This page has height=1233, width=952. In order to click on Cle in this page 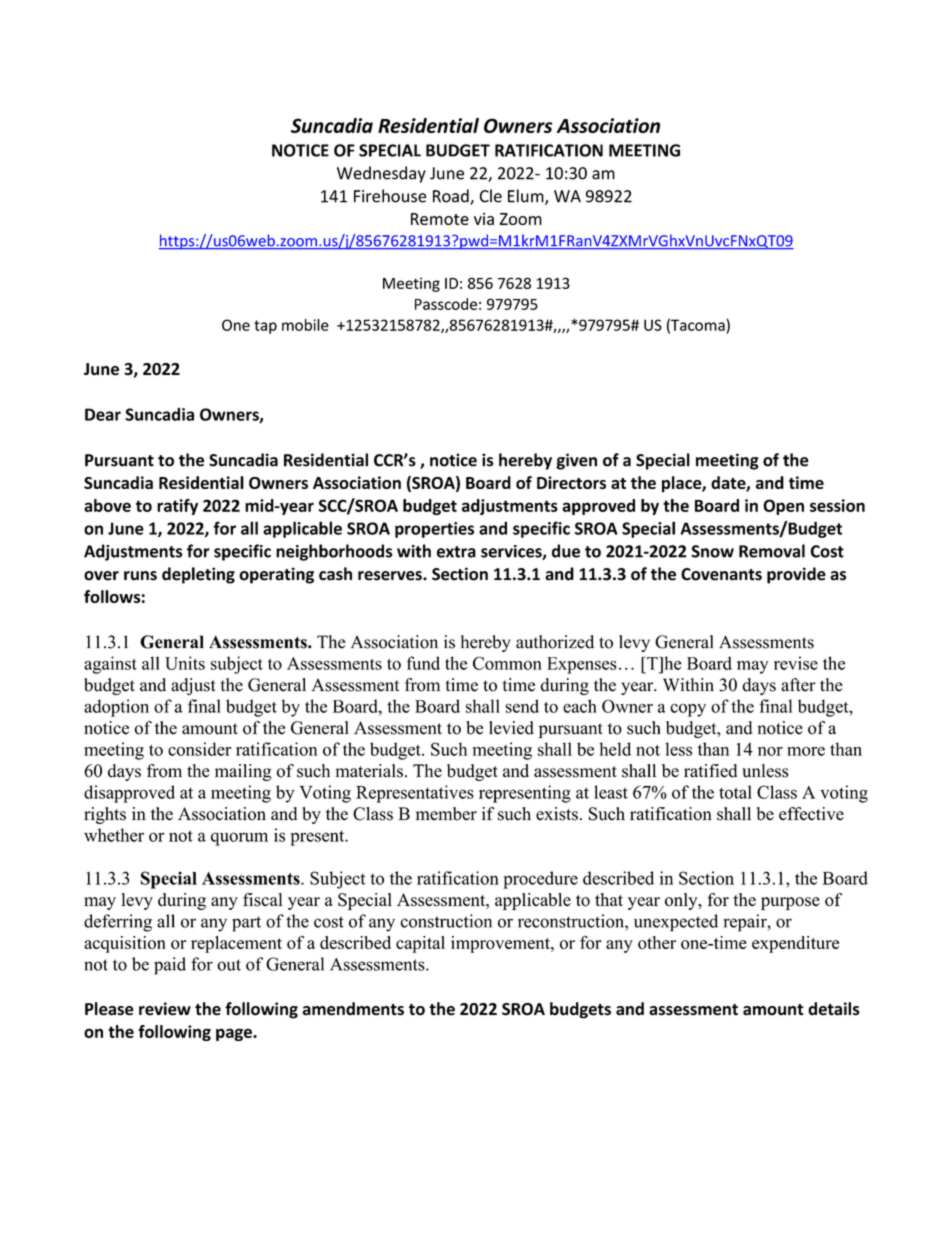, I will do `click(491, 196)`.
